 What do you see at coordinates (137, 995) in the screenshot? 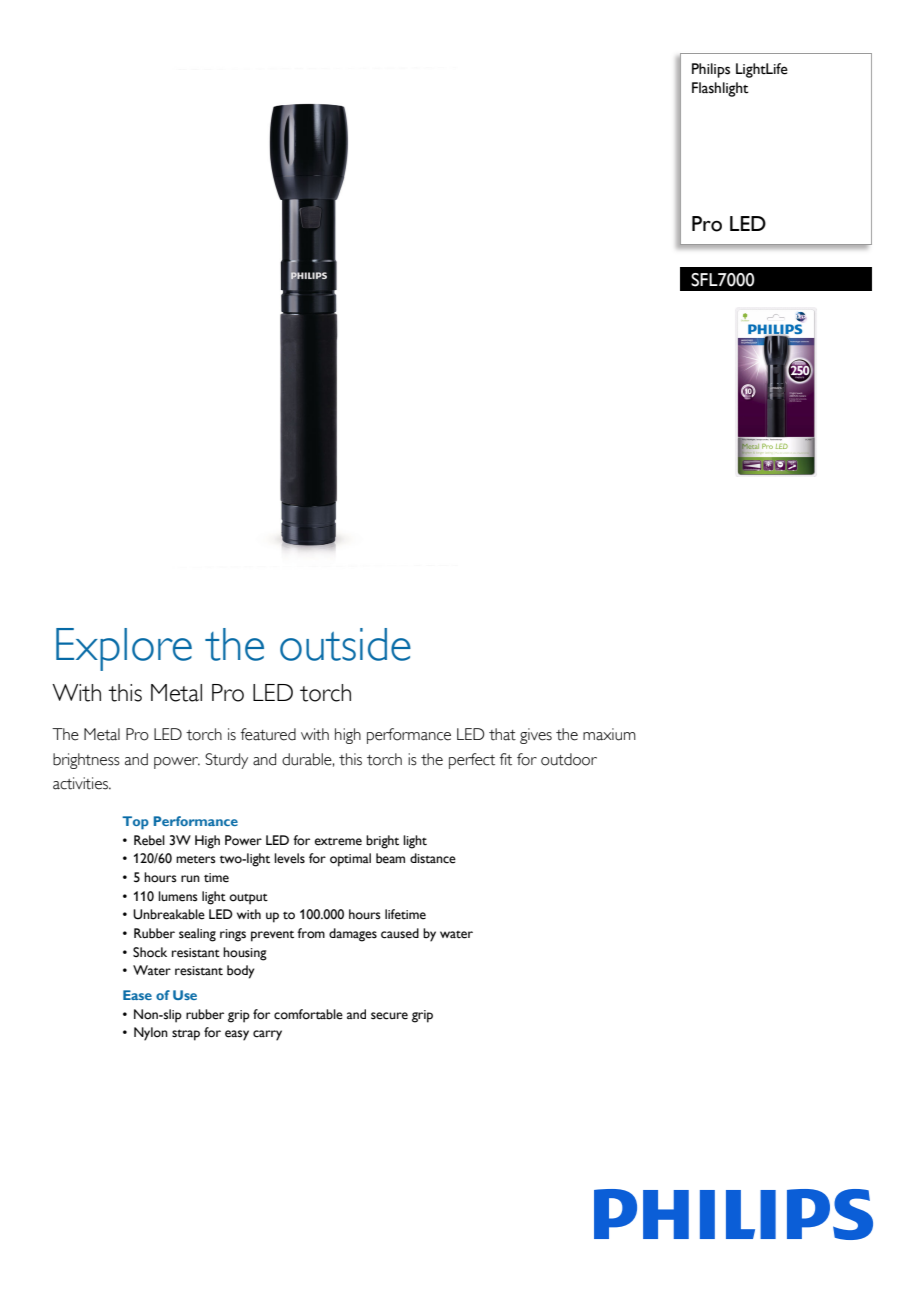
I see `Ease` at bounding box center [137, 995].
